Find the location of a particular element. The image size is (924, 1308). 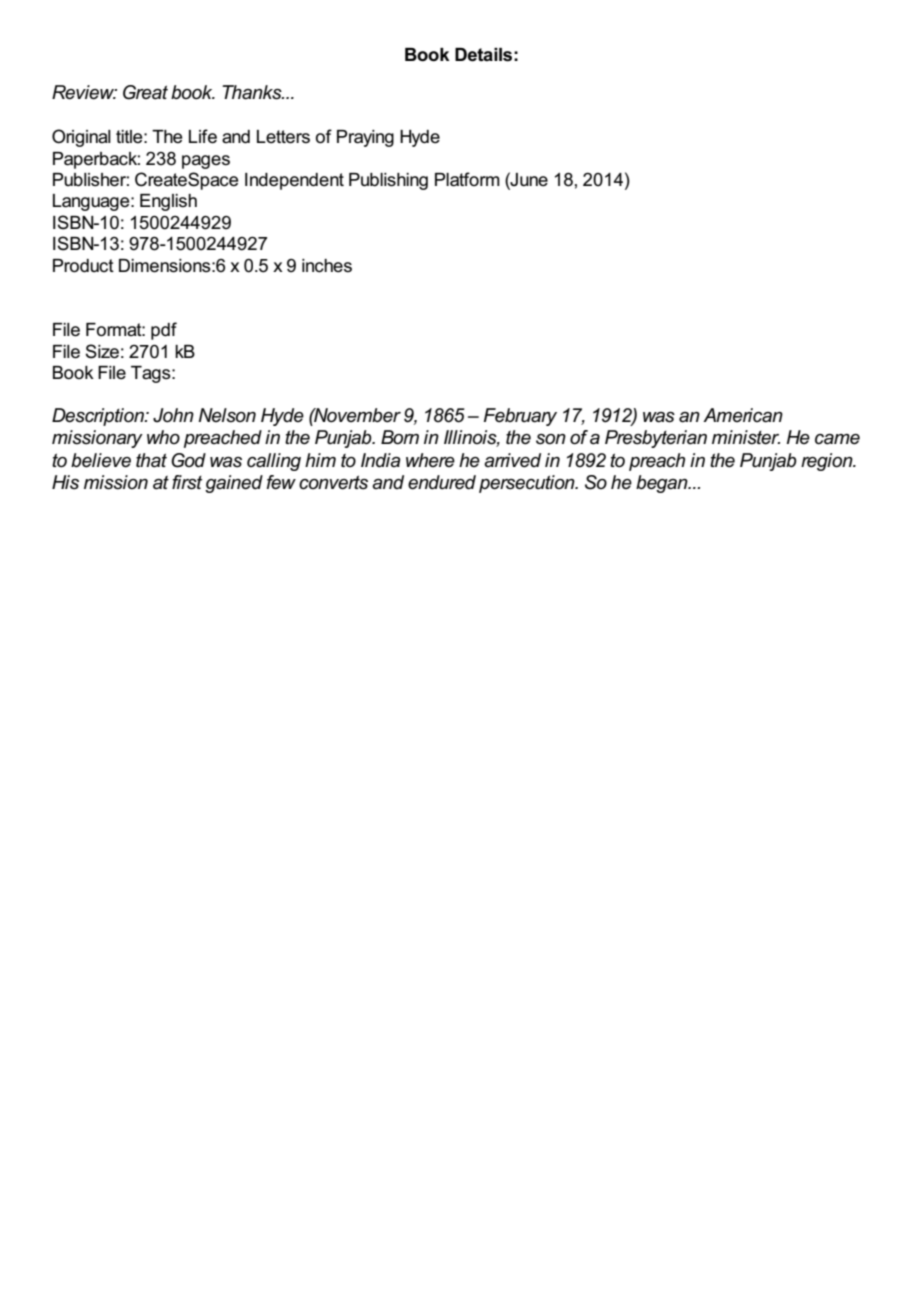

that is located at coordinates (151, 460).
